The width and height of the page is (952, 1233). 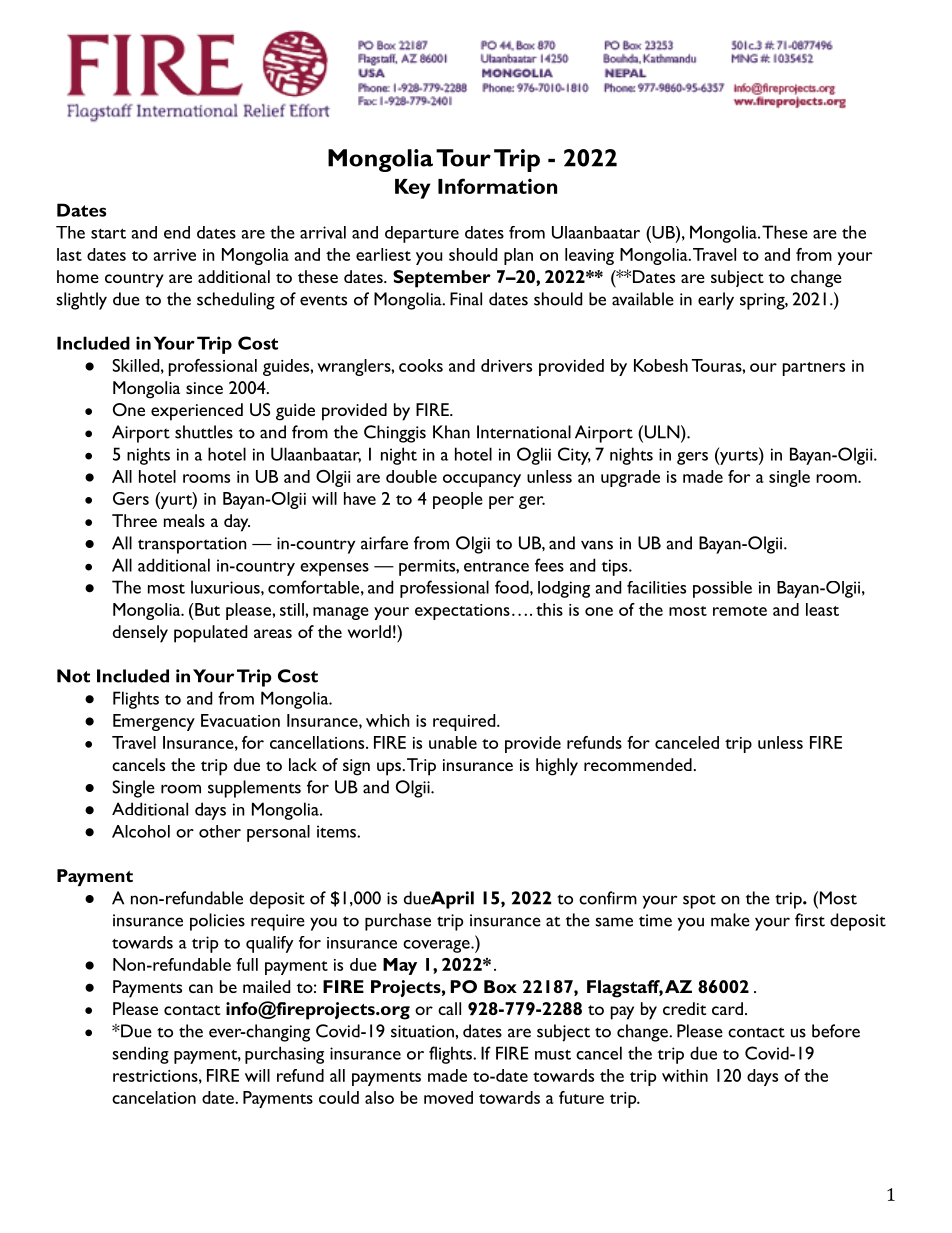 I want to click on early, so click(x=716, y=301).
